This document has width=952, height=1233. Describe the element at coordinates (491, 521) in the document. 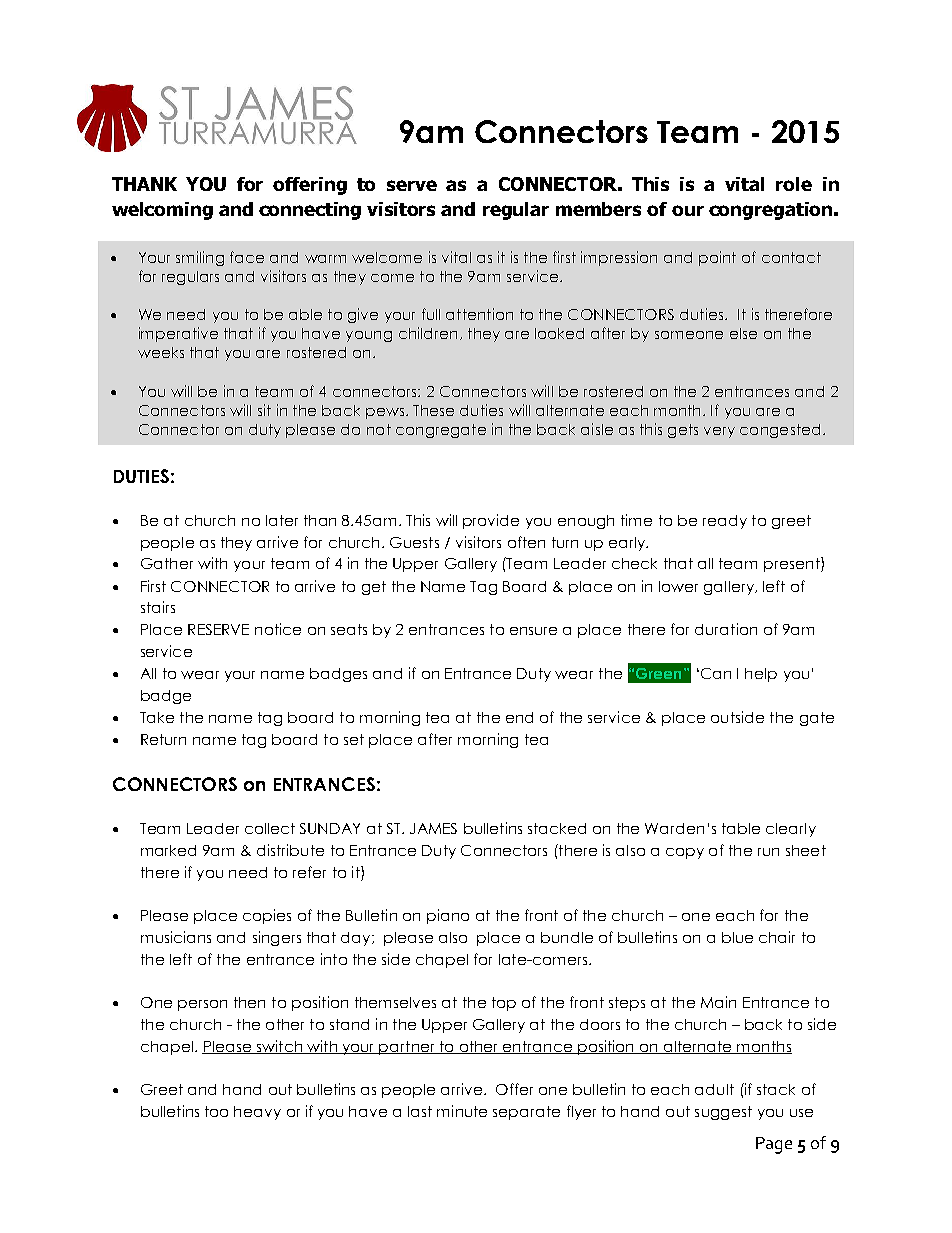

I see `provide` at that location.
